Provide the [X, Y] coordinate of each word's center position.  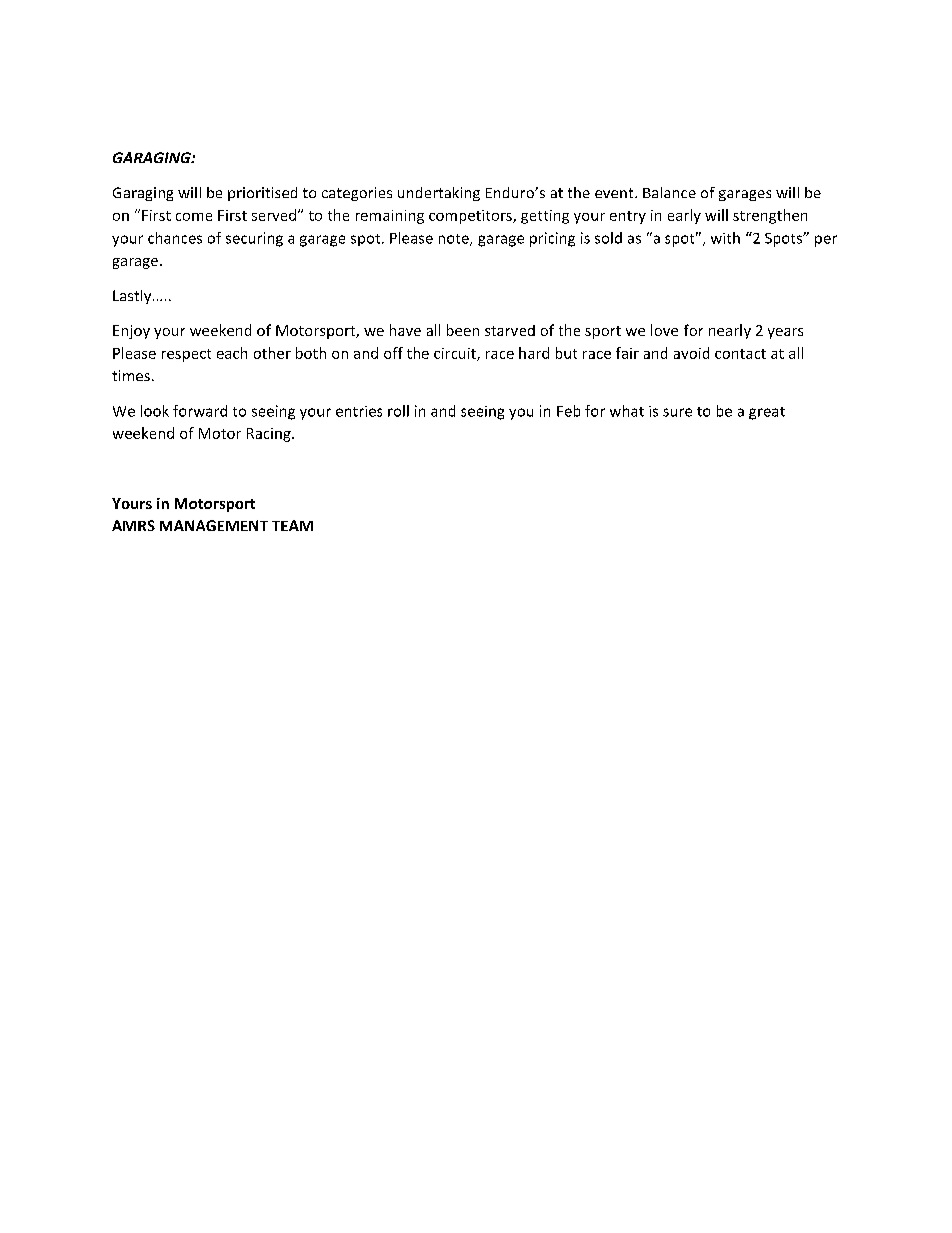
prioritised [262, 194]
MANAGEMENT [214, 525]
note [455, 240]
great [767, 413]
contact [740, 354]
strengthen [770, 216]
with [725, 238]
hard [534, 353]
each [232, 353]
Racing [270, 435]
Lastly [133, 297]
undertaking [439, 194]
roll [398, 411]
